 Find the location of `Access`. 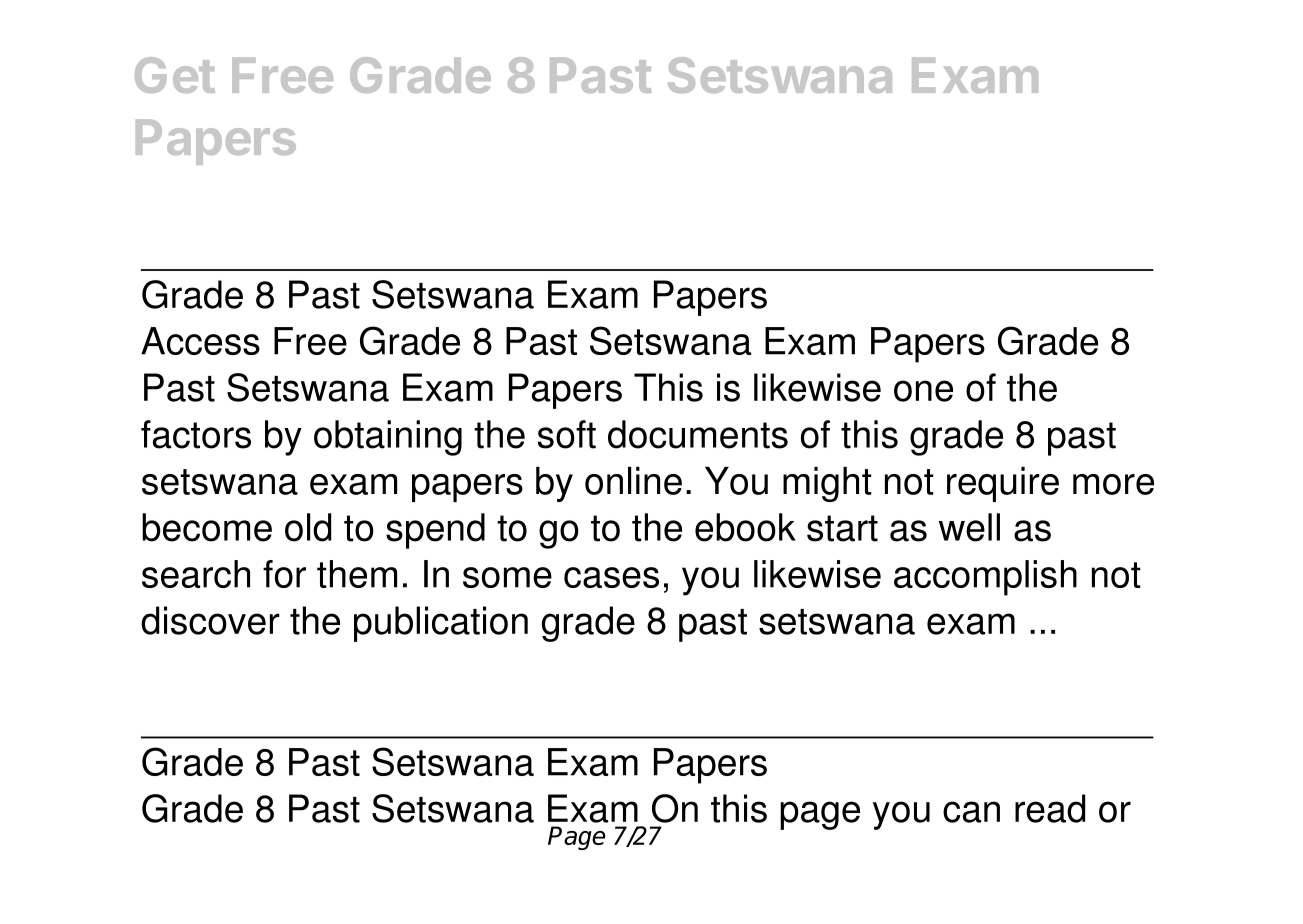

Access is located at coordinates (200, 341).
